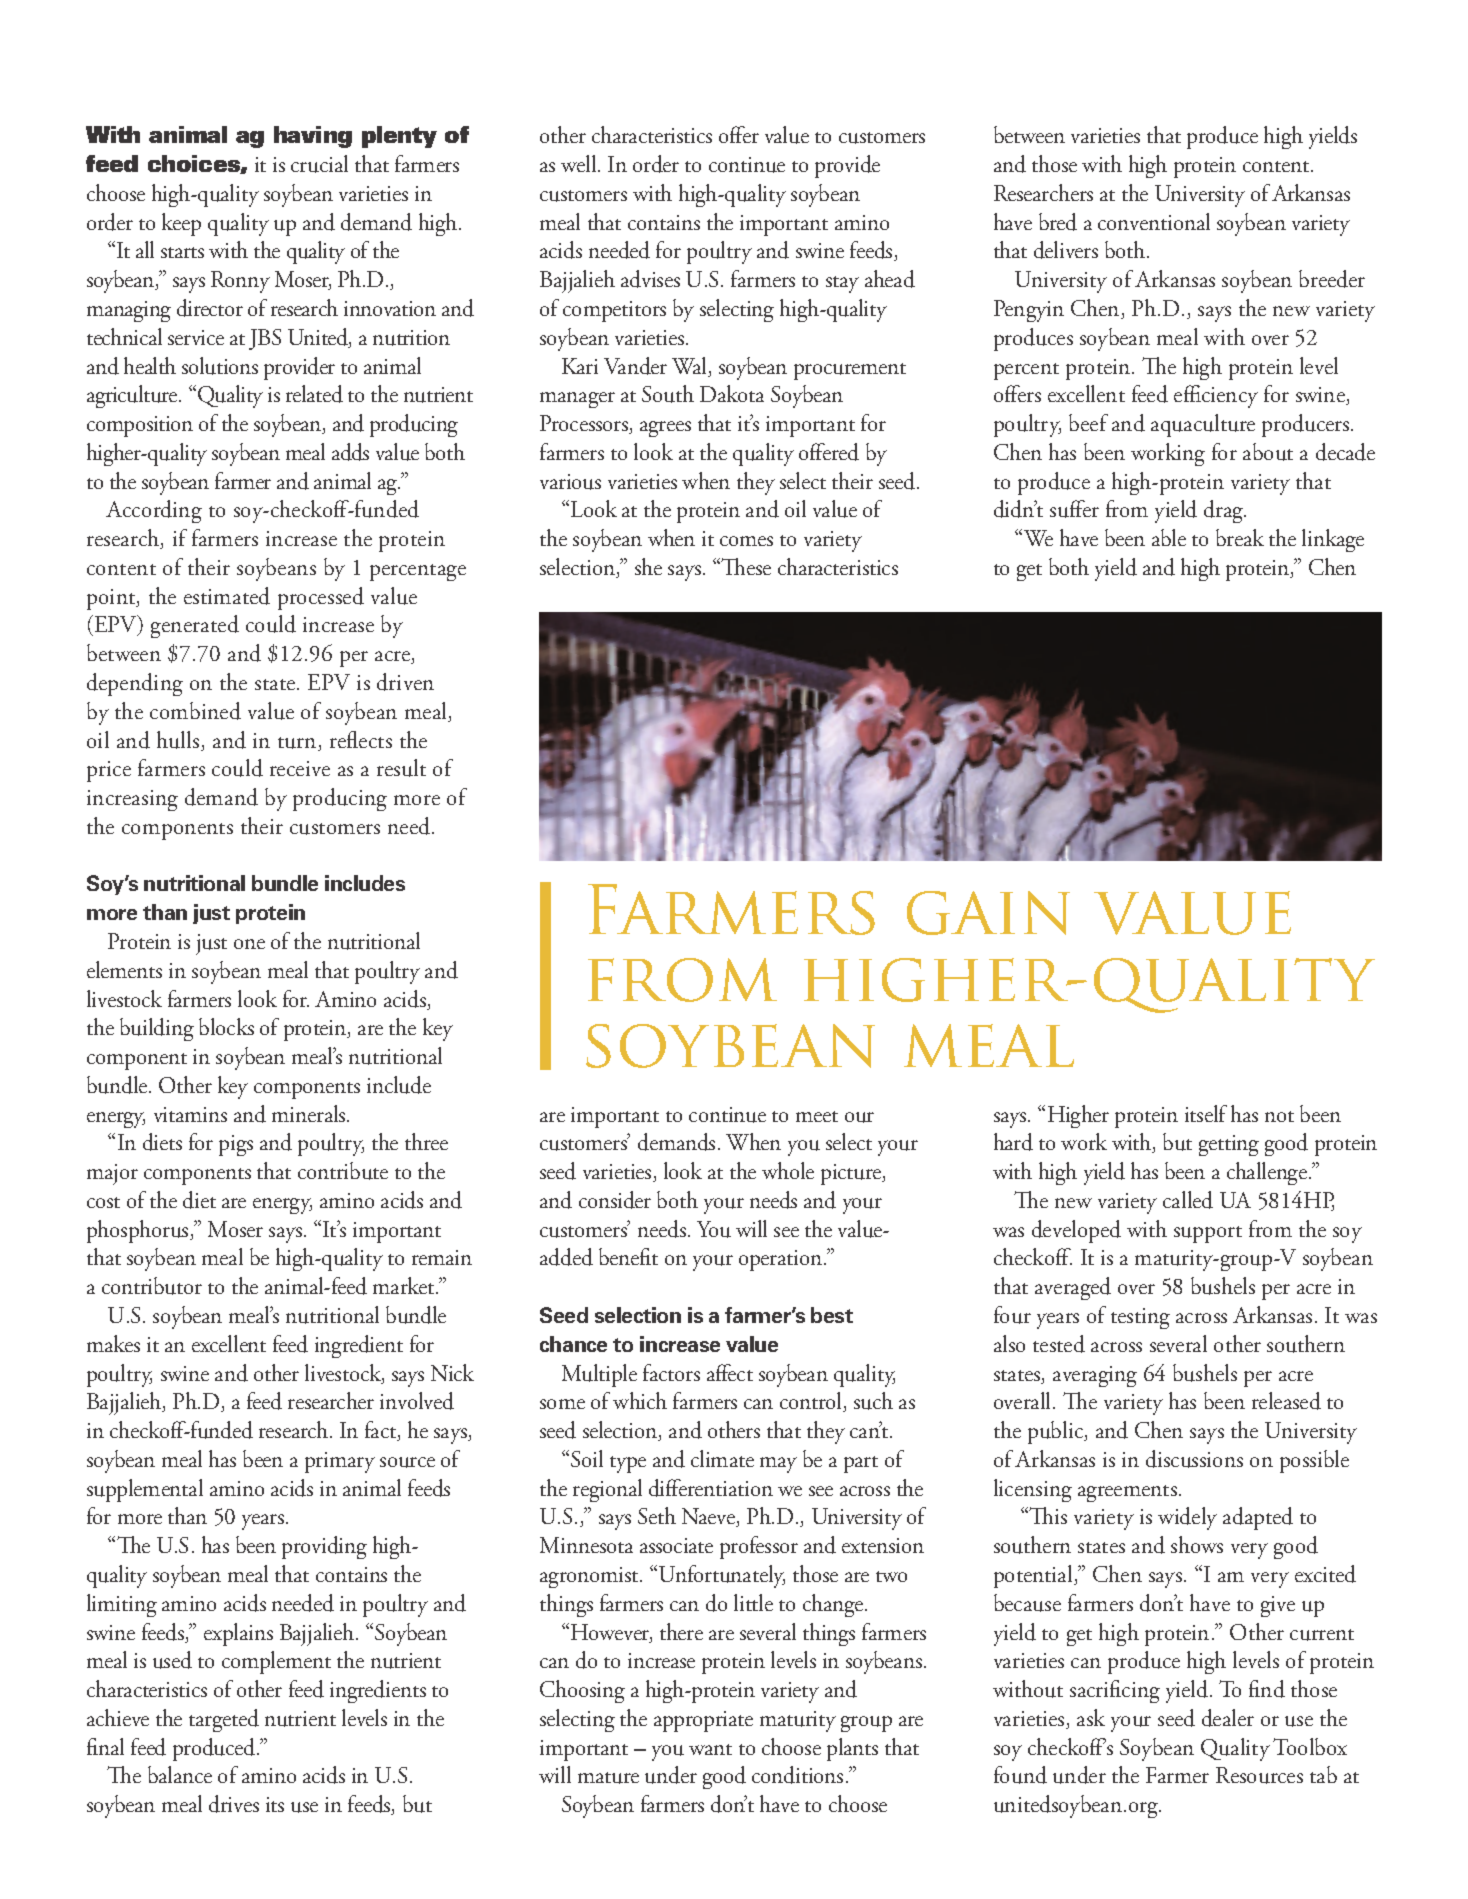 This screenshot has height=1899, width=1468. What do you see at coordinates (580, 163) in the screenshot?
I see `well` at bounding box center [580, 163].
